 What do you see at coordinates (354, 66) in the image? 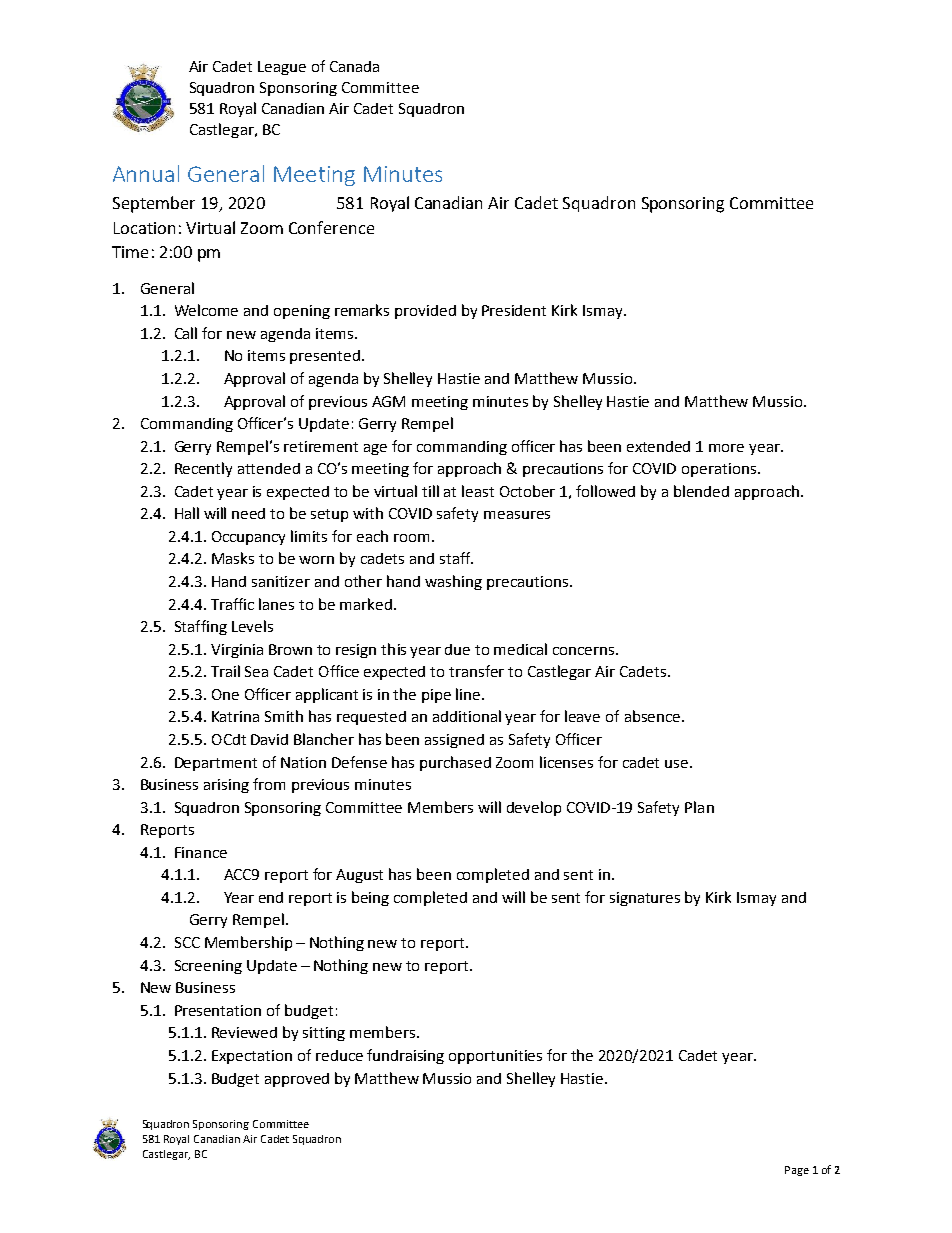
I see `Canada` at bounding box center [354, 66].
